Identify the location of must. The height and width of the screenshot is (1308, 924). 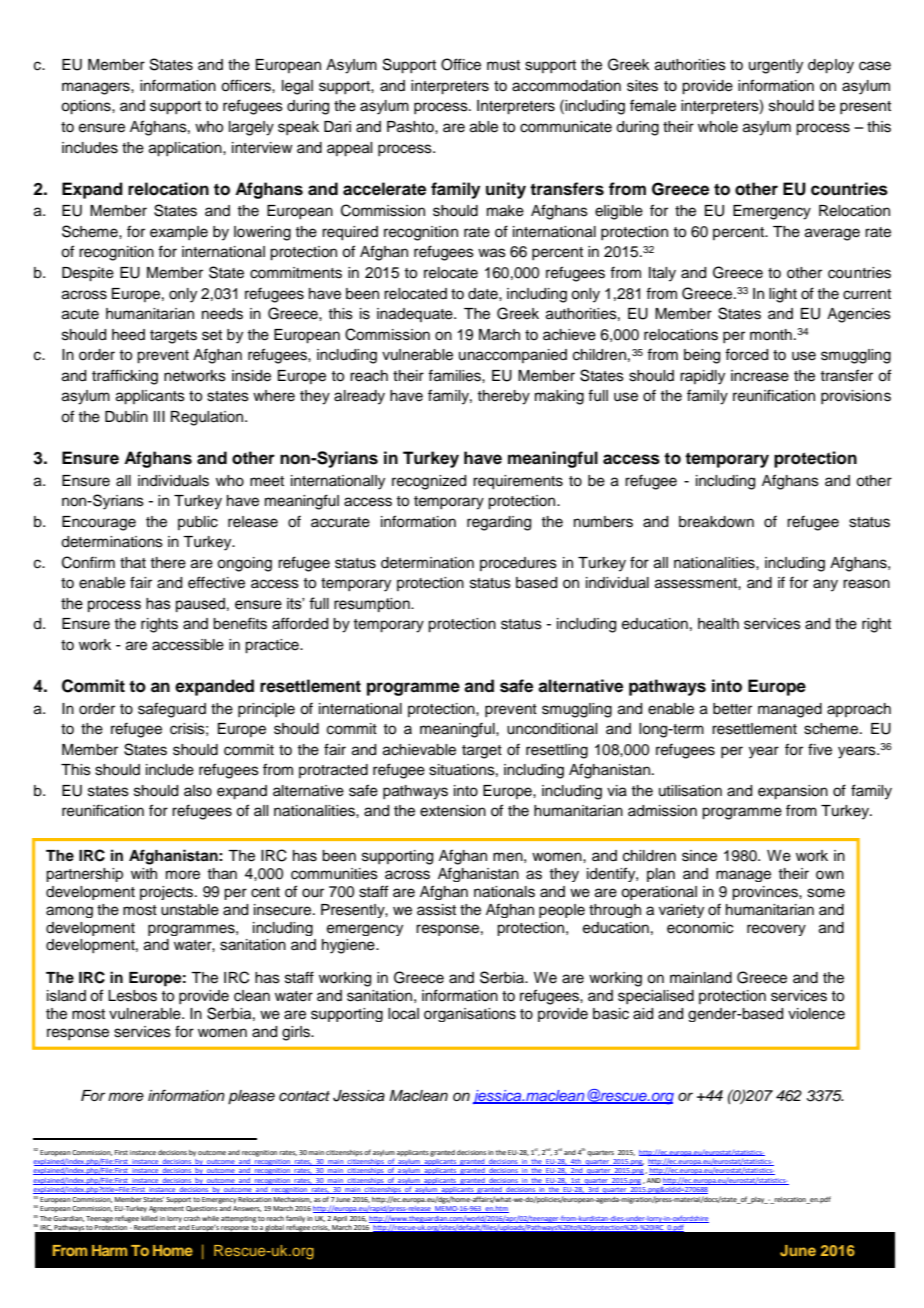
(503, 65).
